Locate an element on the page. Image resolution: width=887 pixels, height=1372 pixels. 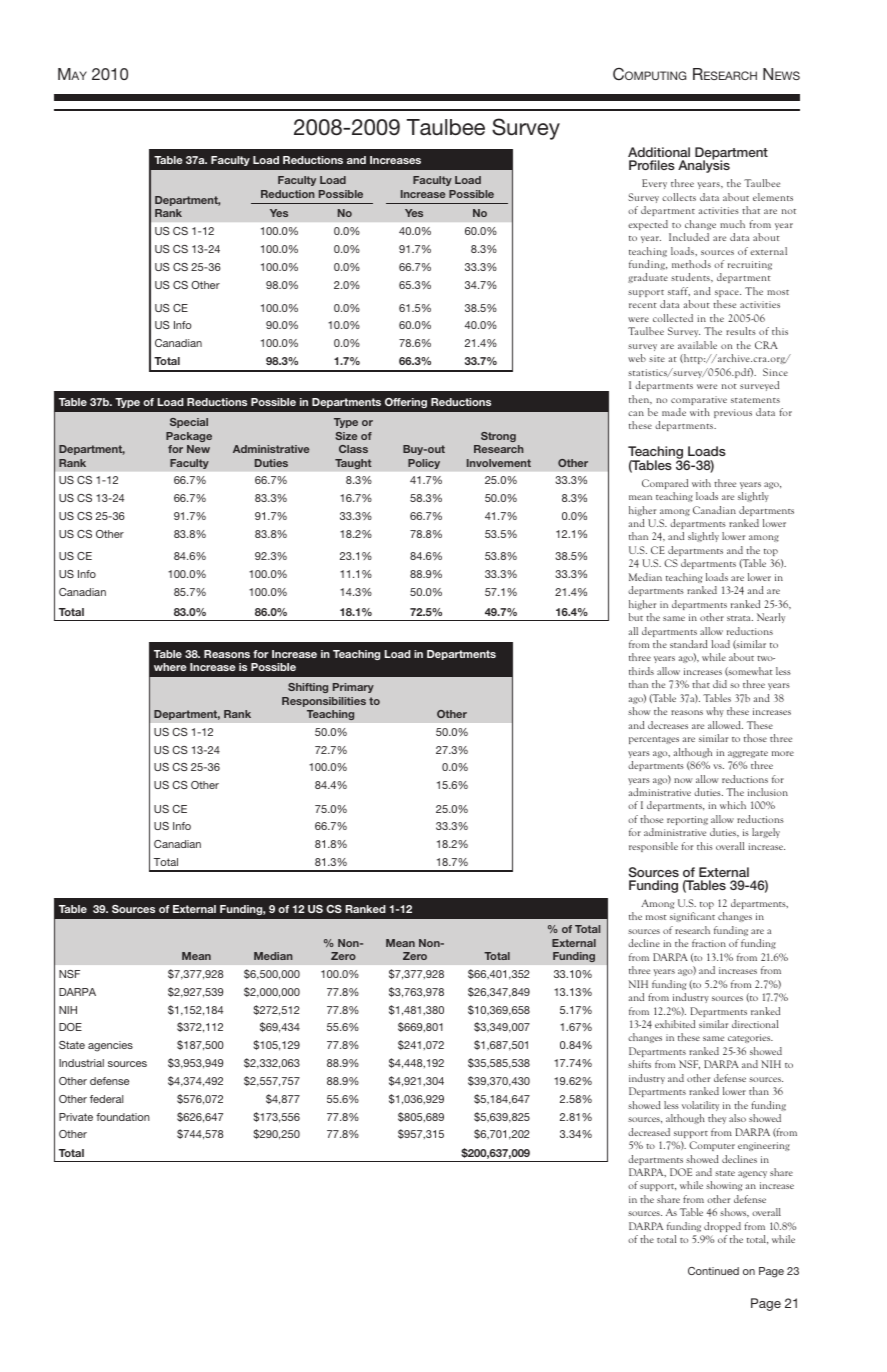
foundation is located at coordinates (123, 1117).
